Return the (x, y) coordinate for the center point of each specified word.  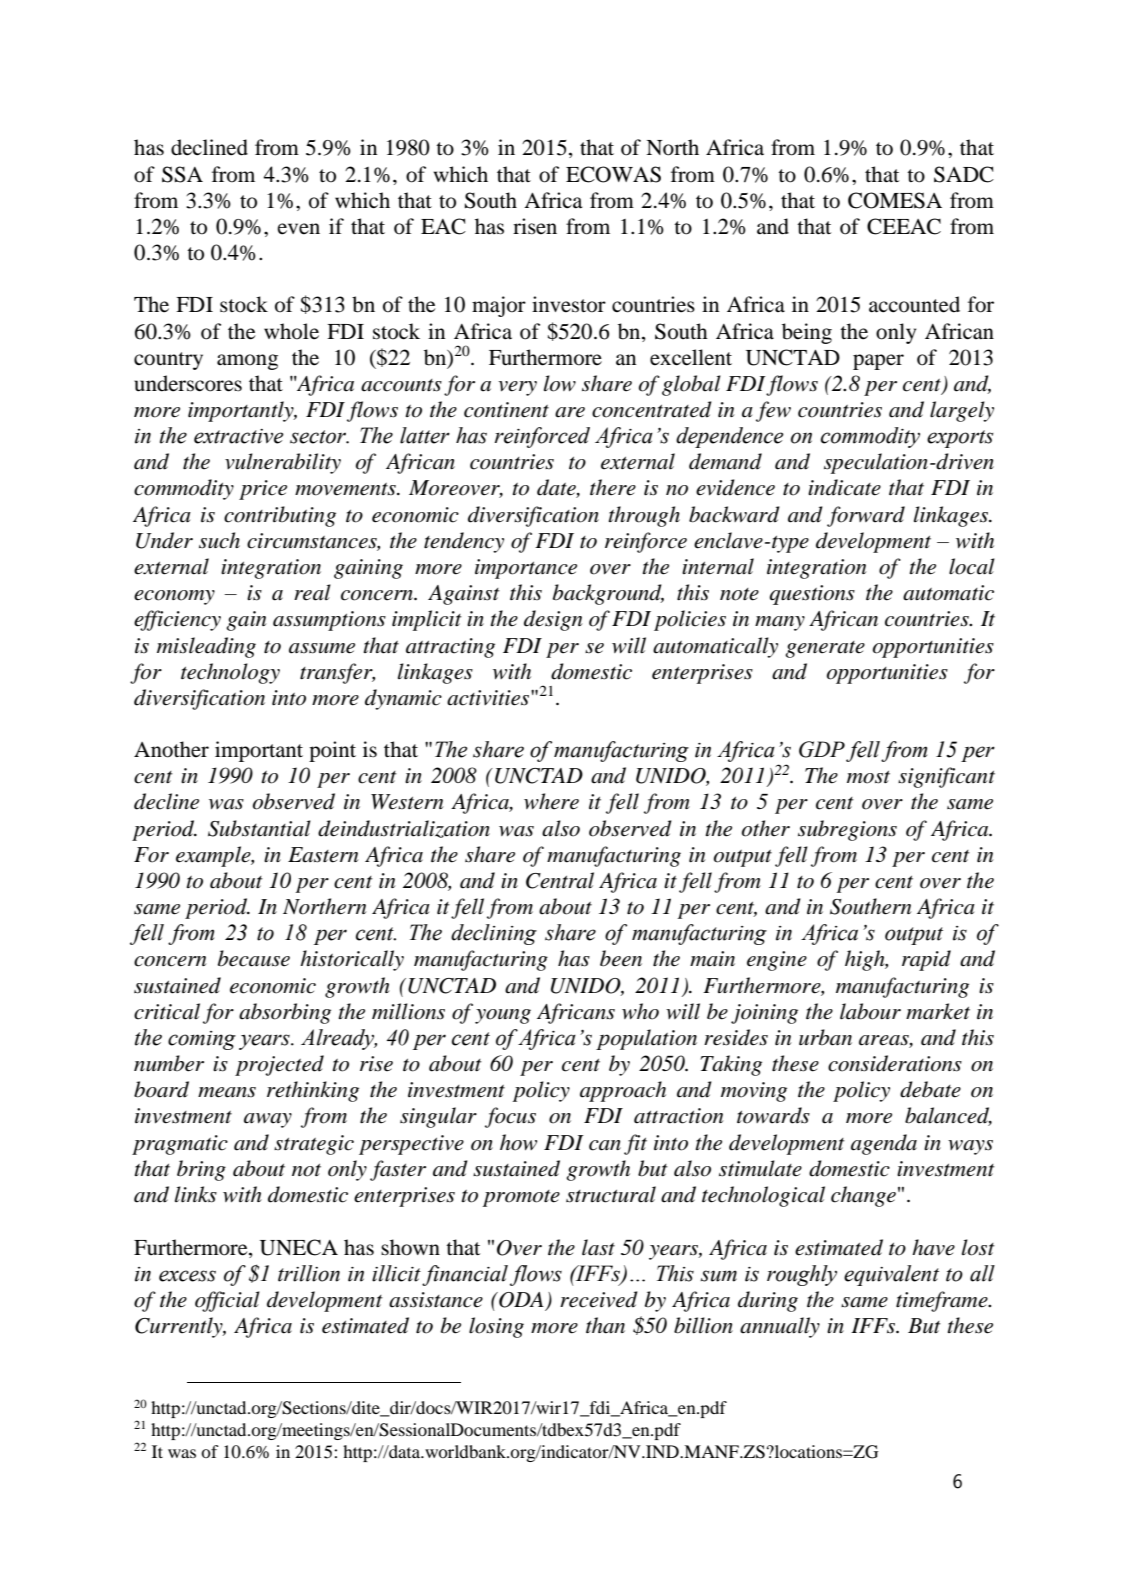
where (551, 801)
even (298, 229)
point (332, 751)
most (868, 777)
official (227, 1301)
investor (569, 304)
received (599, 1299)
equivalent (891, 1275)
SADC (964, 174)
